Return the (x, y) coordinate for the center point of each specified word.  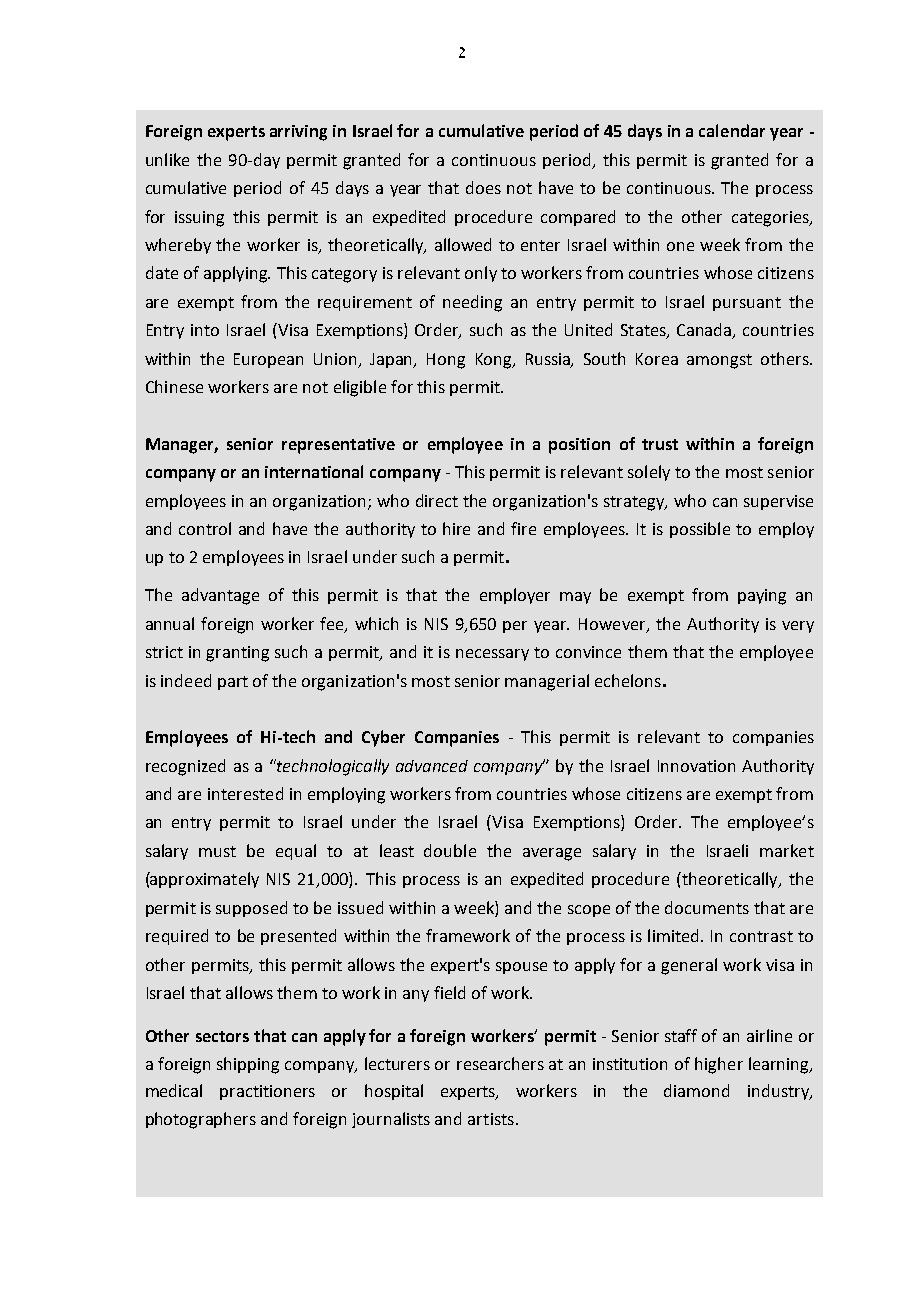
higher (719, 1065)
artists (491, 1119)
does (483, 187)
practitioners (267, 1092)
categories (771, 219)
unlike (167, 159)
